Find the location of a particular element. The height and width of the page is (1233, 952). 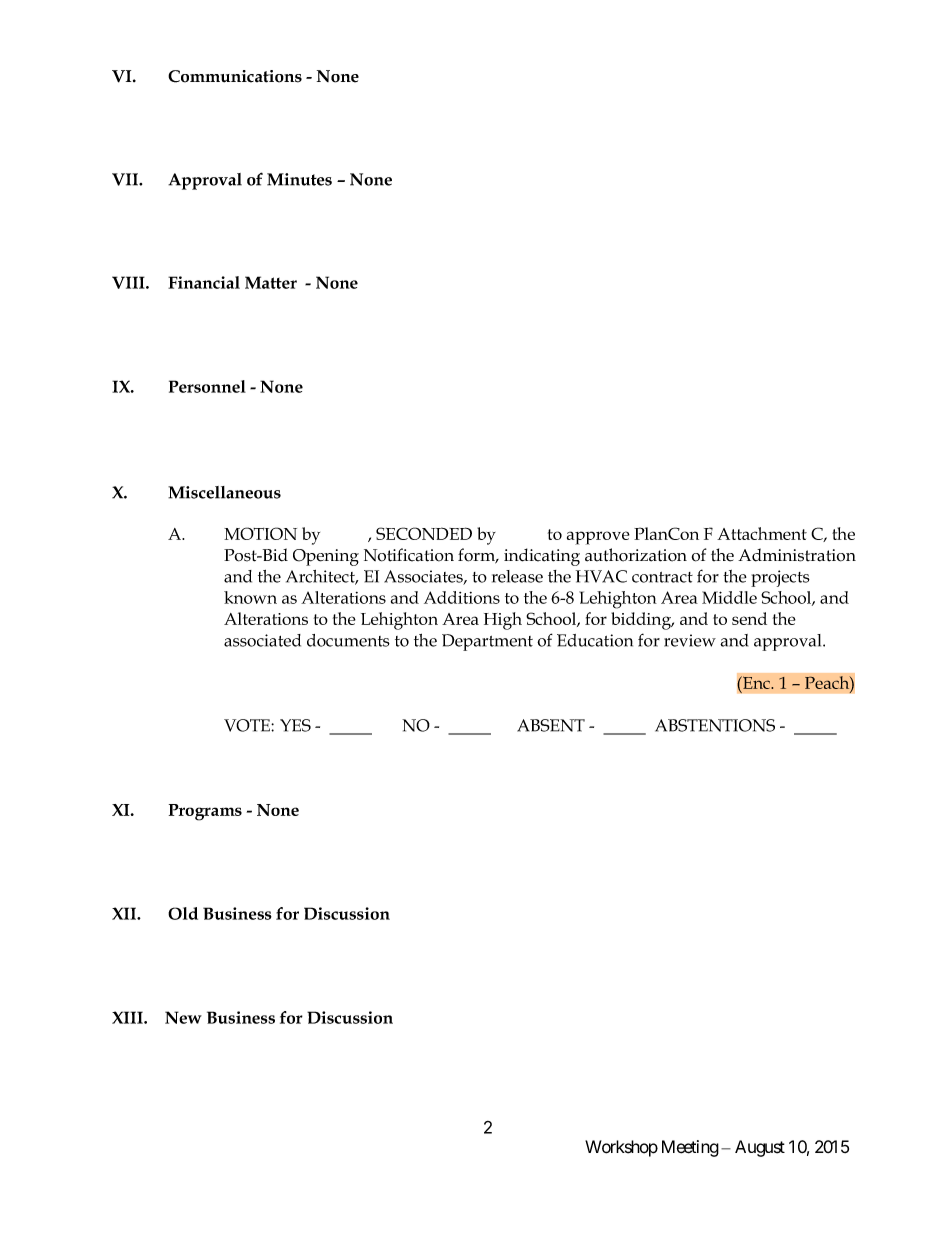

Attachment is located at coordinates (762, 533).
